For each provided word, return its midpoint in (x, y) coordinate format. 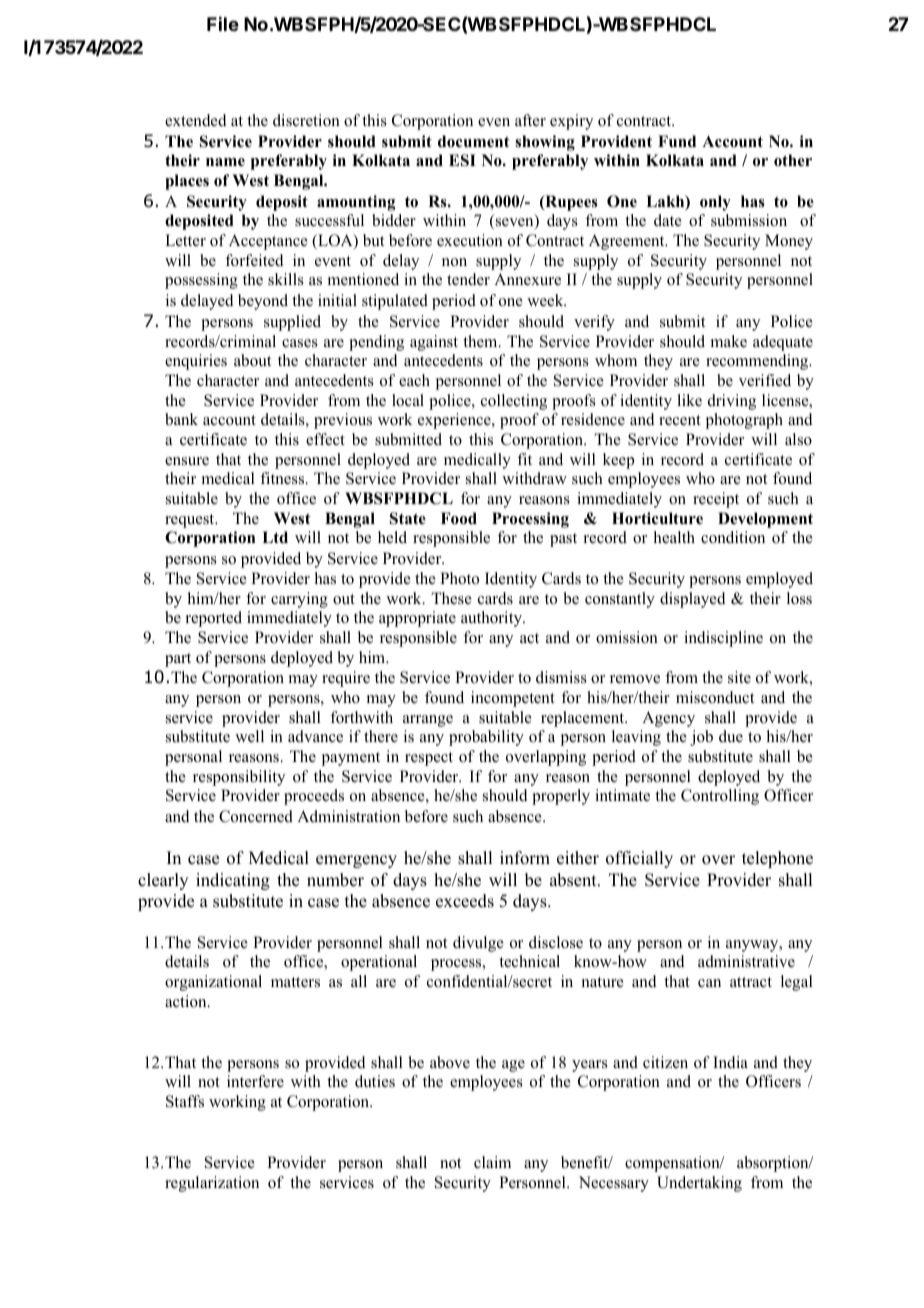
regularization (212, 1184)
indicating (233, 881)
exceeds (465, 901)
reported (214, 619)
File (223, 23)
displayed (693, 600)
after (530, 120)
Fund (677, 141)
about (252, 360)
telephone (777, 859)
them (481, 341)
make (729, 341)
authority (492, 619)
